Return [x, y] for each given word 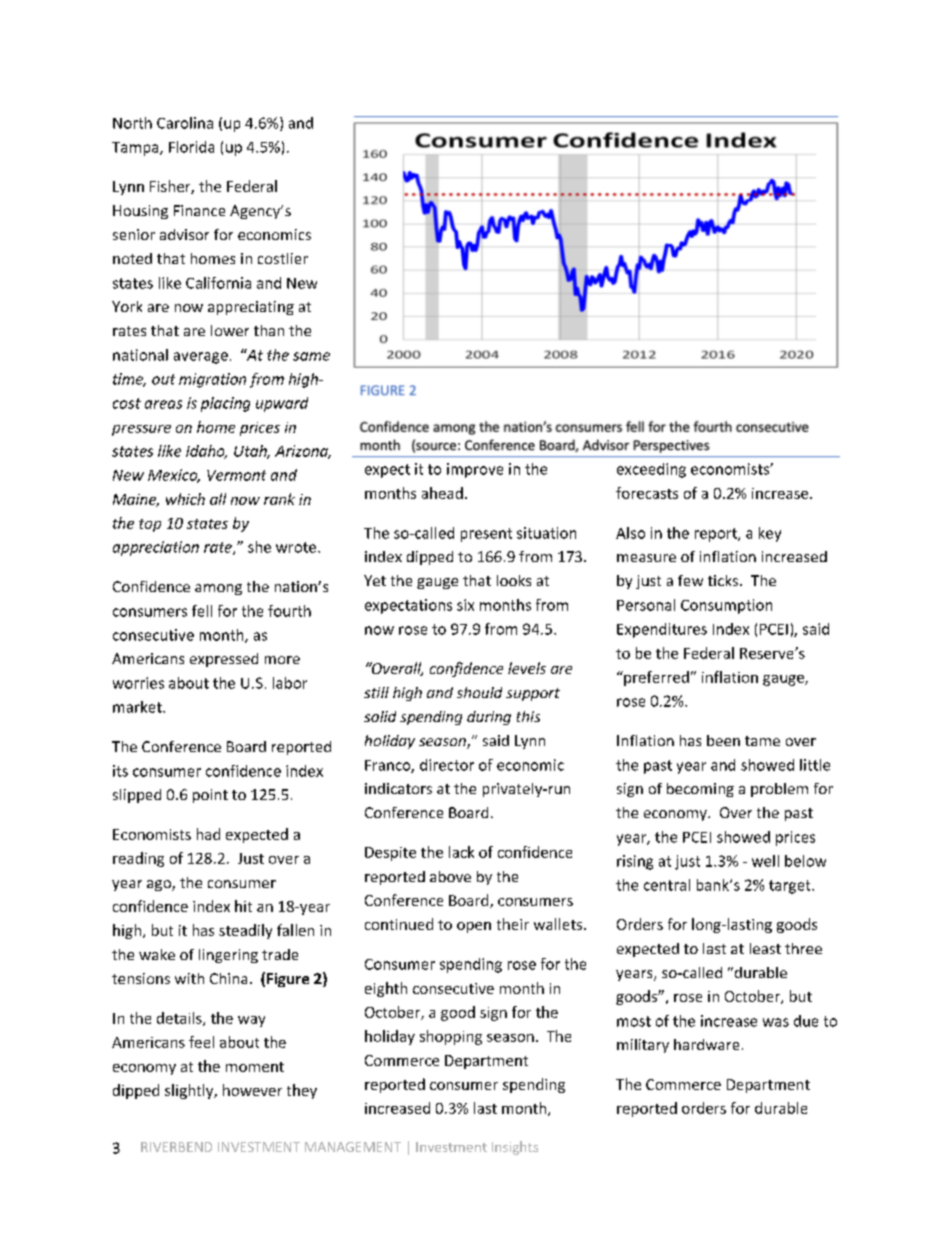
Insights [515, 1148]
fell [202, 611]
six [465, 605]
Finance [199, 210]
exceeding [651, 470]
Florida [191, 147]
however [252, 1090]
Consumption [726, 606]
